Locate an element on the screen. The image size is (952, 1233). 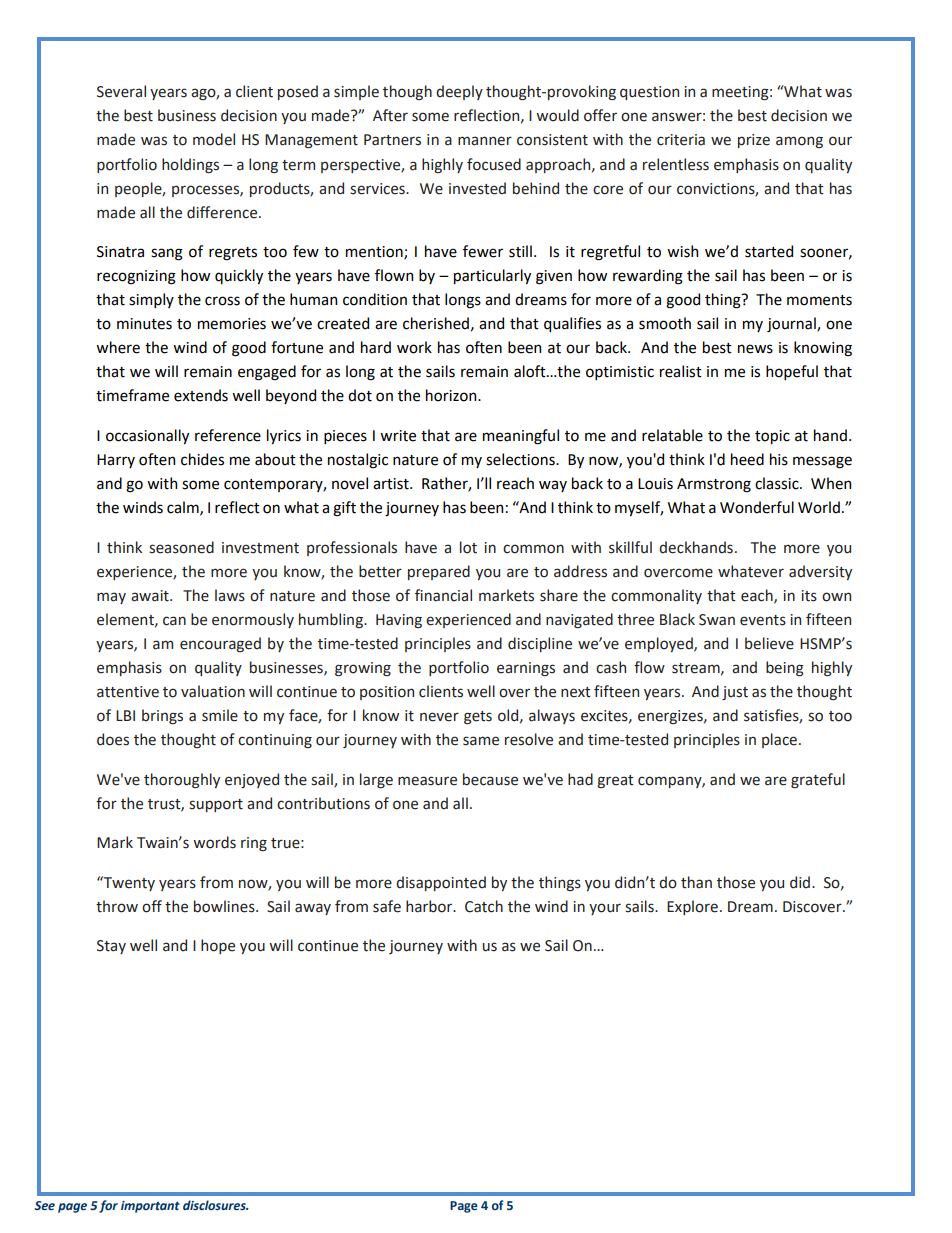
After is located at coordinates (390, 115).
